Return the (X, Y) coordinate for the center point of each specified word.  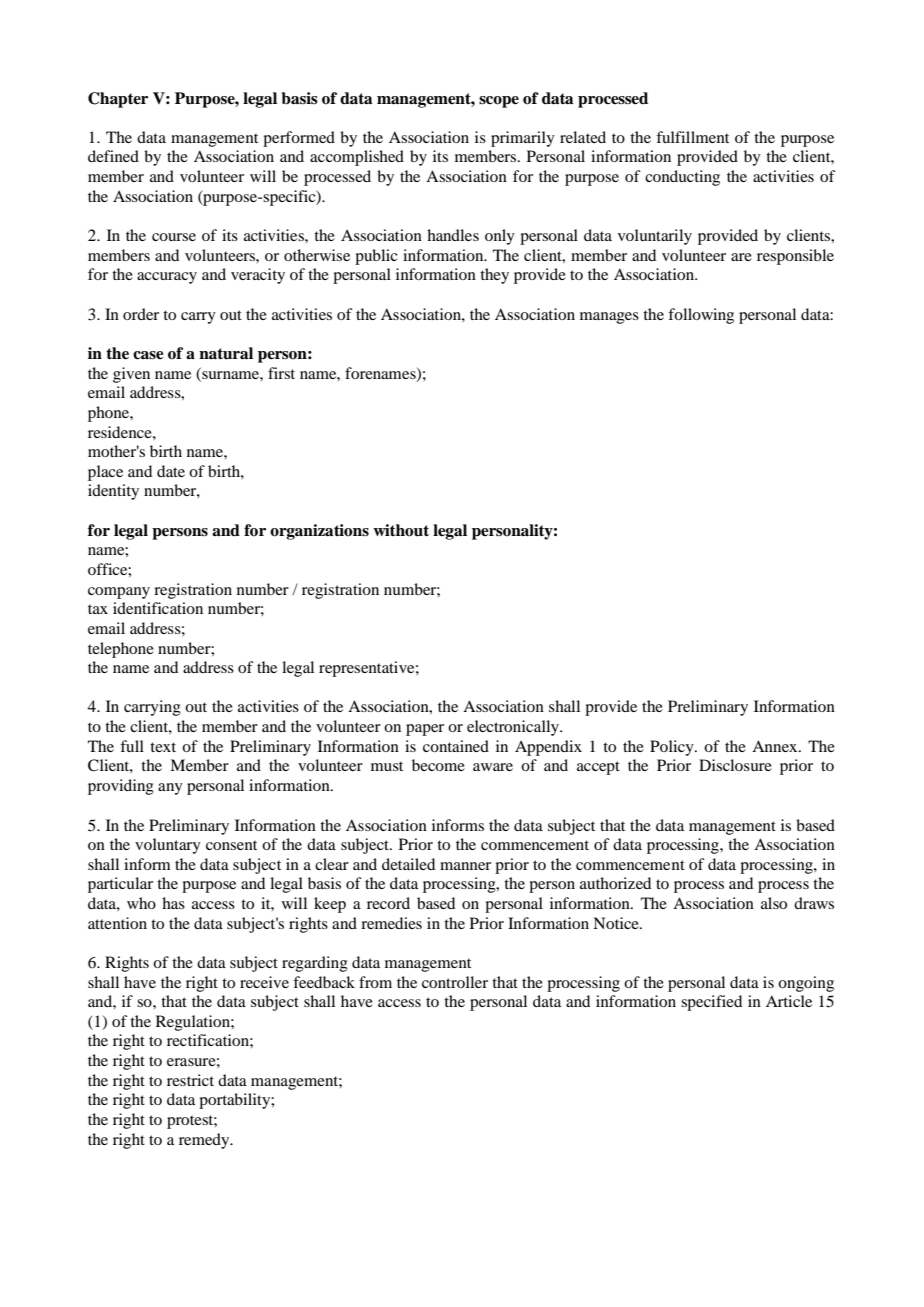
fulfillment (692, 137)
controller (455, 982)
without (401, 530)
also (774, 903)
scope (499, 102)
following (701, 316)
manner (465, 866)
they (494, 276)
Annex (776, 746)
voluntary (168, 846)
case (148, 355)
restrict (190, 1080)
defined (113, 156)
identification (158, 608)
